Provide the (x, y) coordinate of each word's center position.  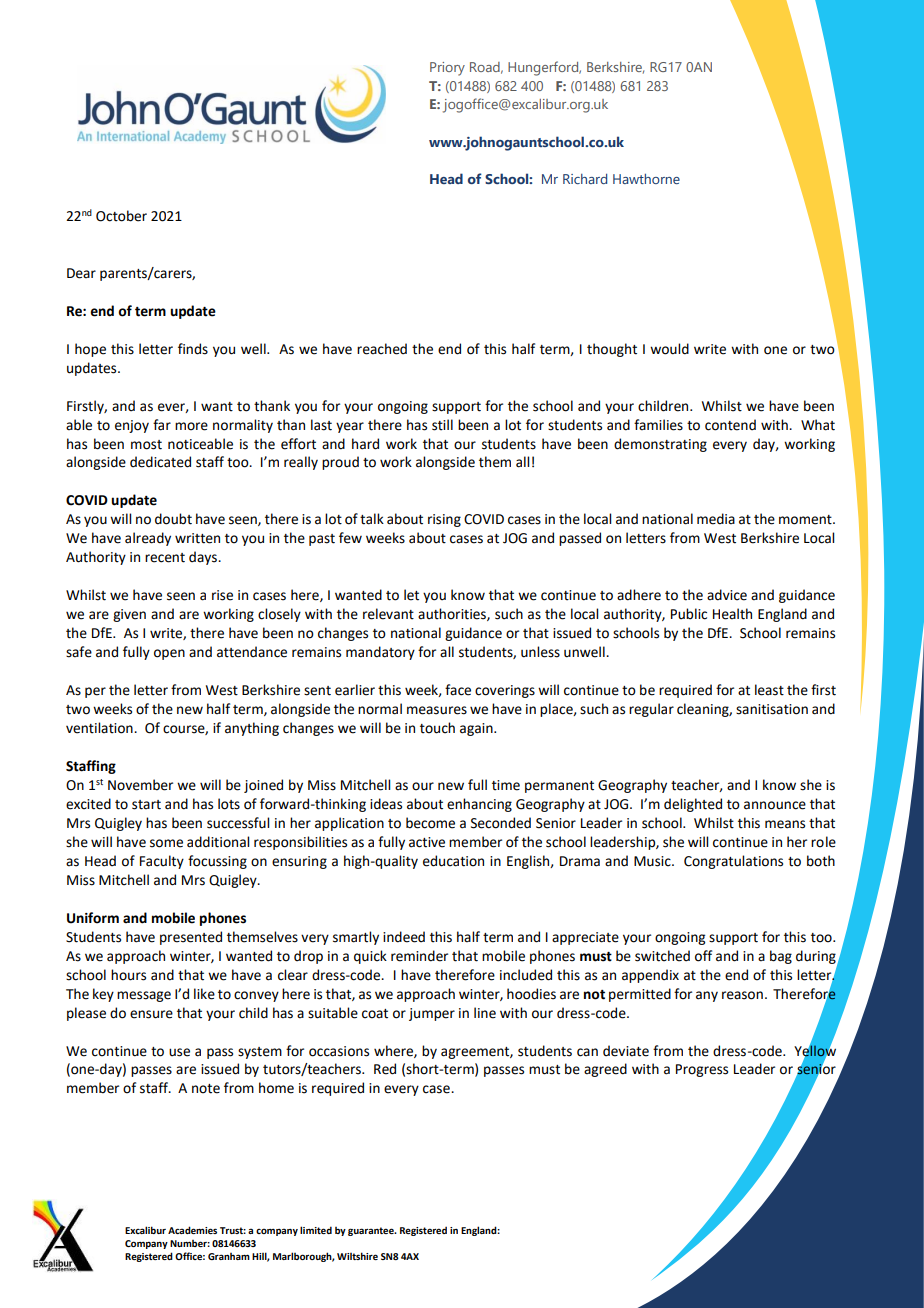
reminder (419, 956)
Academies (192, 1230)
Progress (702, 1070)
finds (193, 349)
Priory (447, 69)
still (442, 425)
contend (730, 425)
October (121, 216)
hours (128, 975)
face (458, 690)
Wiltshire (357, 1256)
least (769, 690)
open (169, 654)
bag (781, 957)
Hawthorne (646, 179)
